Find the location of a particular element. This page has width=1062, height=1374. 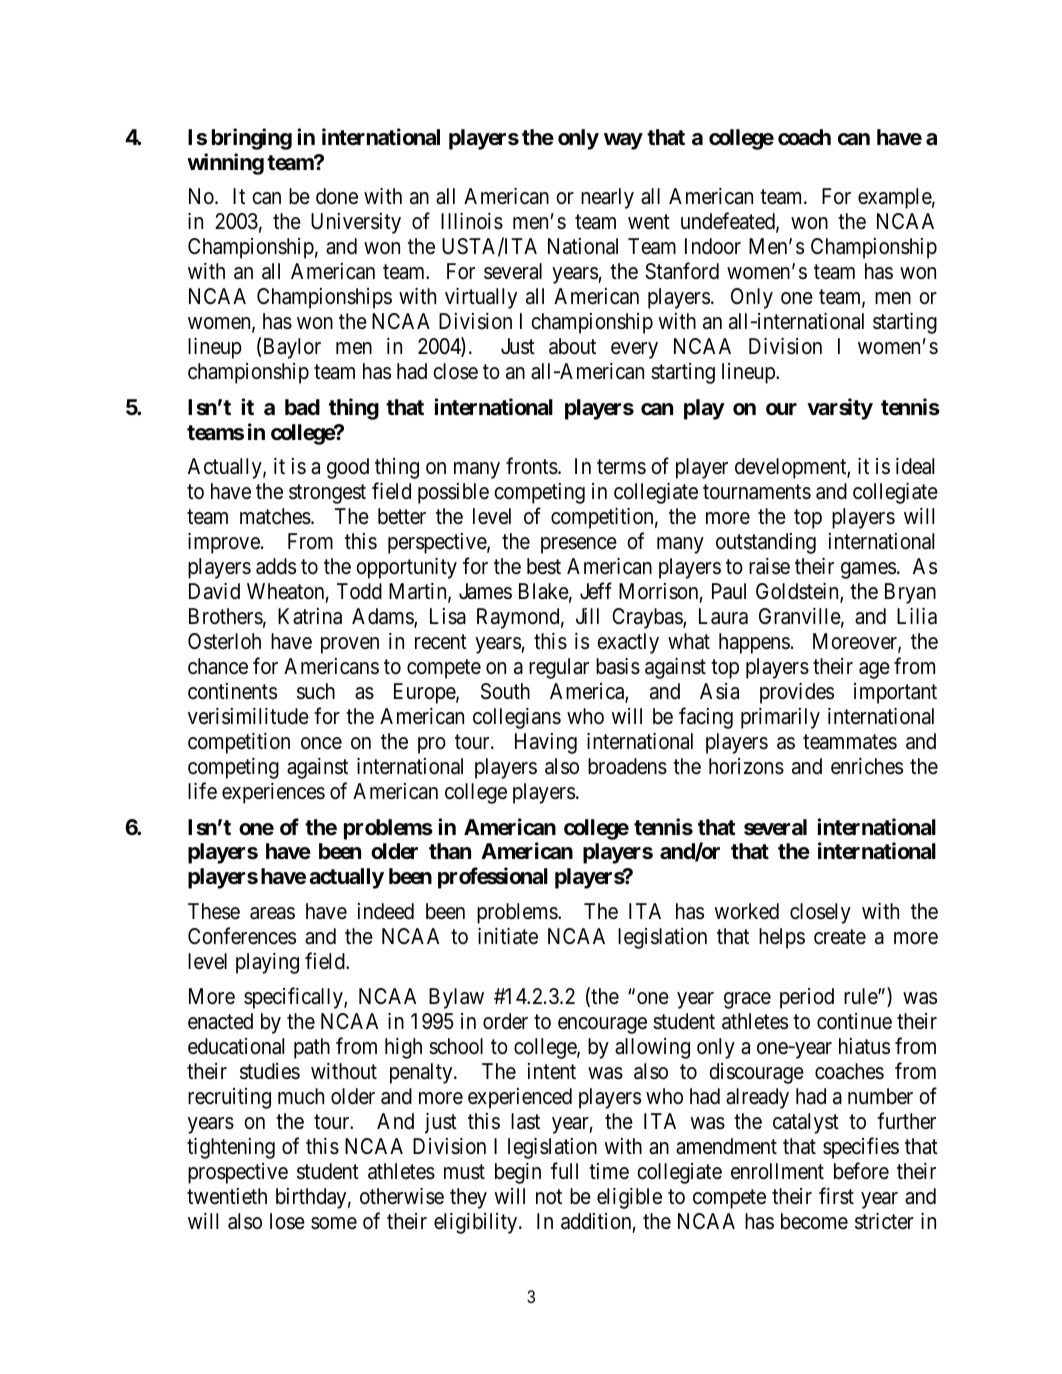

done is located at coordinates (337, 196).
